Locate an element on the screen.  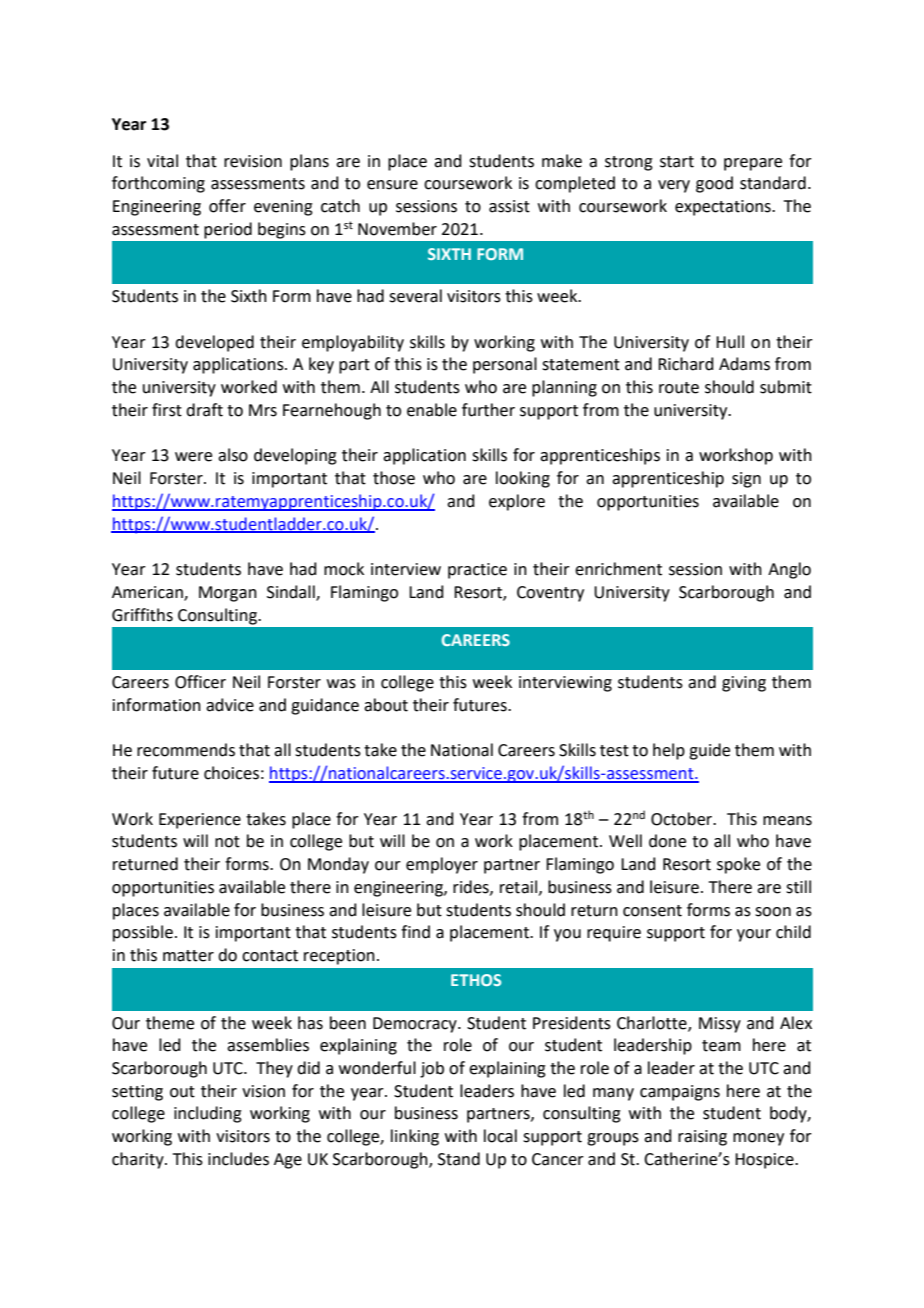
offer is located at coordinates (227, 206).
